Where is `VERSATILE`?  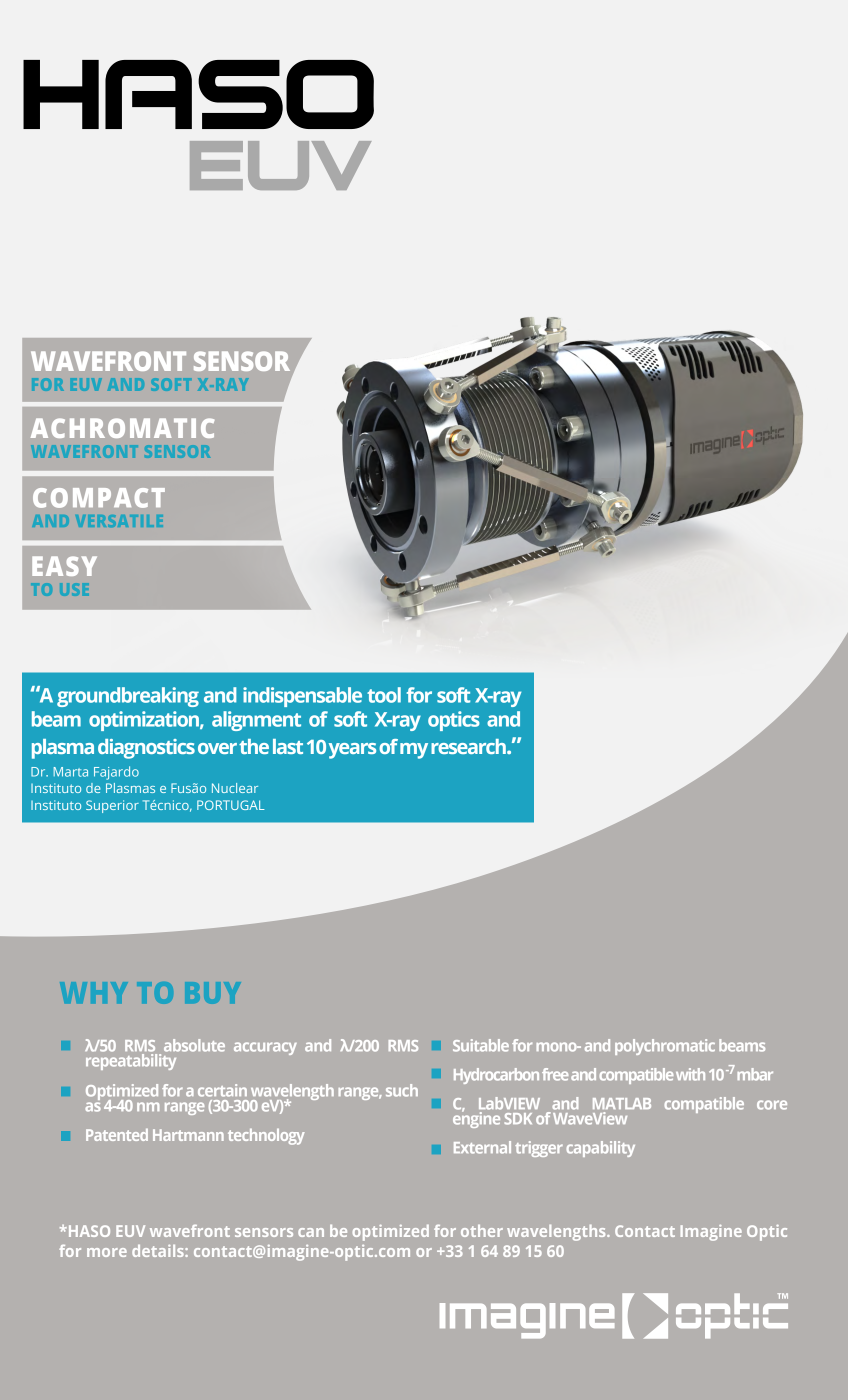
VERSATILE is located at coordinates (119, 521).
